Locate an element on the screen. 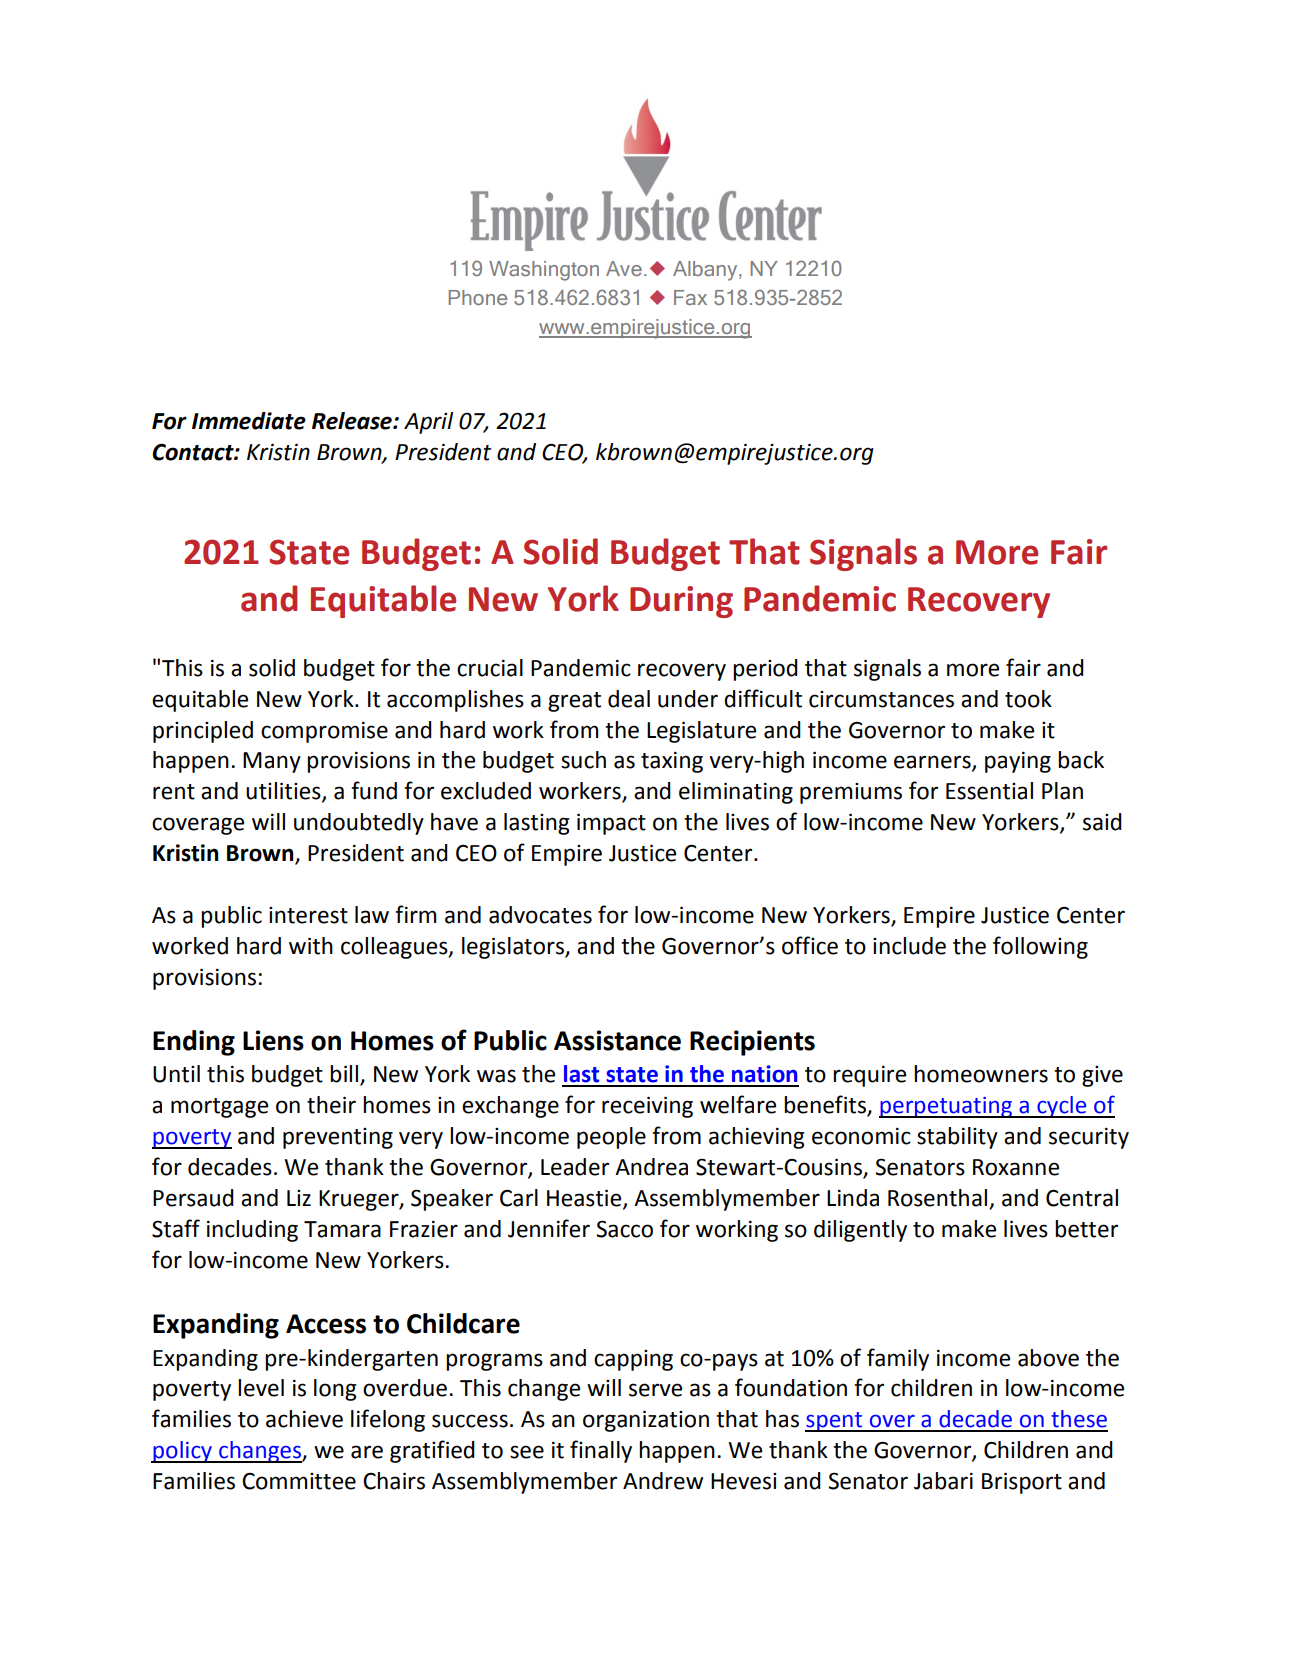  achieve is located at coordinates (304, 1419).
